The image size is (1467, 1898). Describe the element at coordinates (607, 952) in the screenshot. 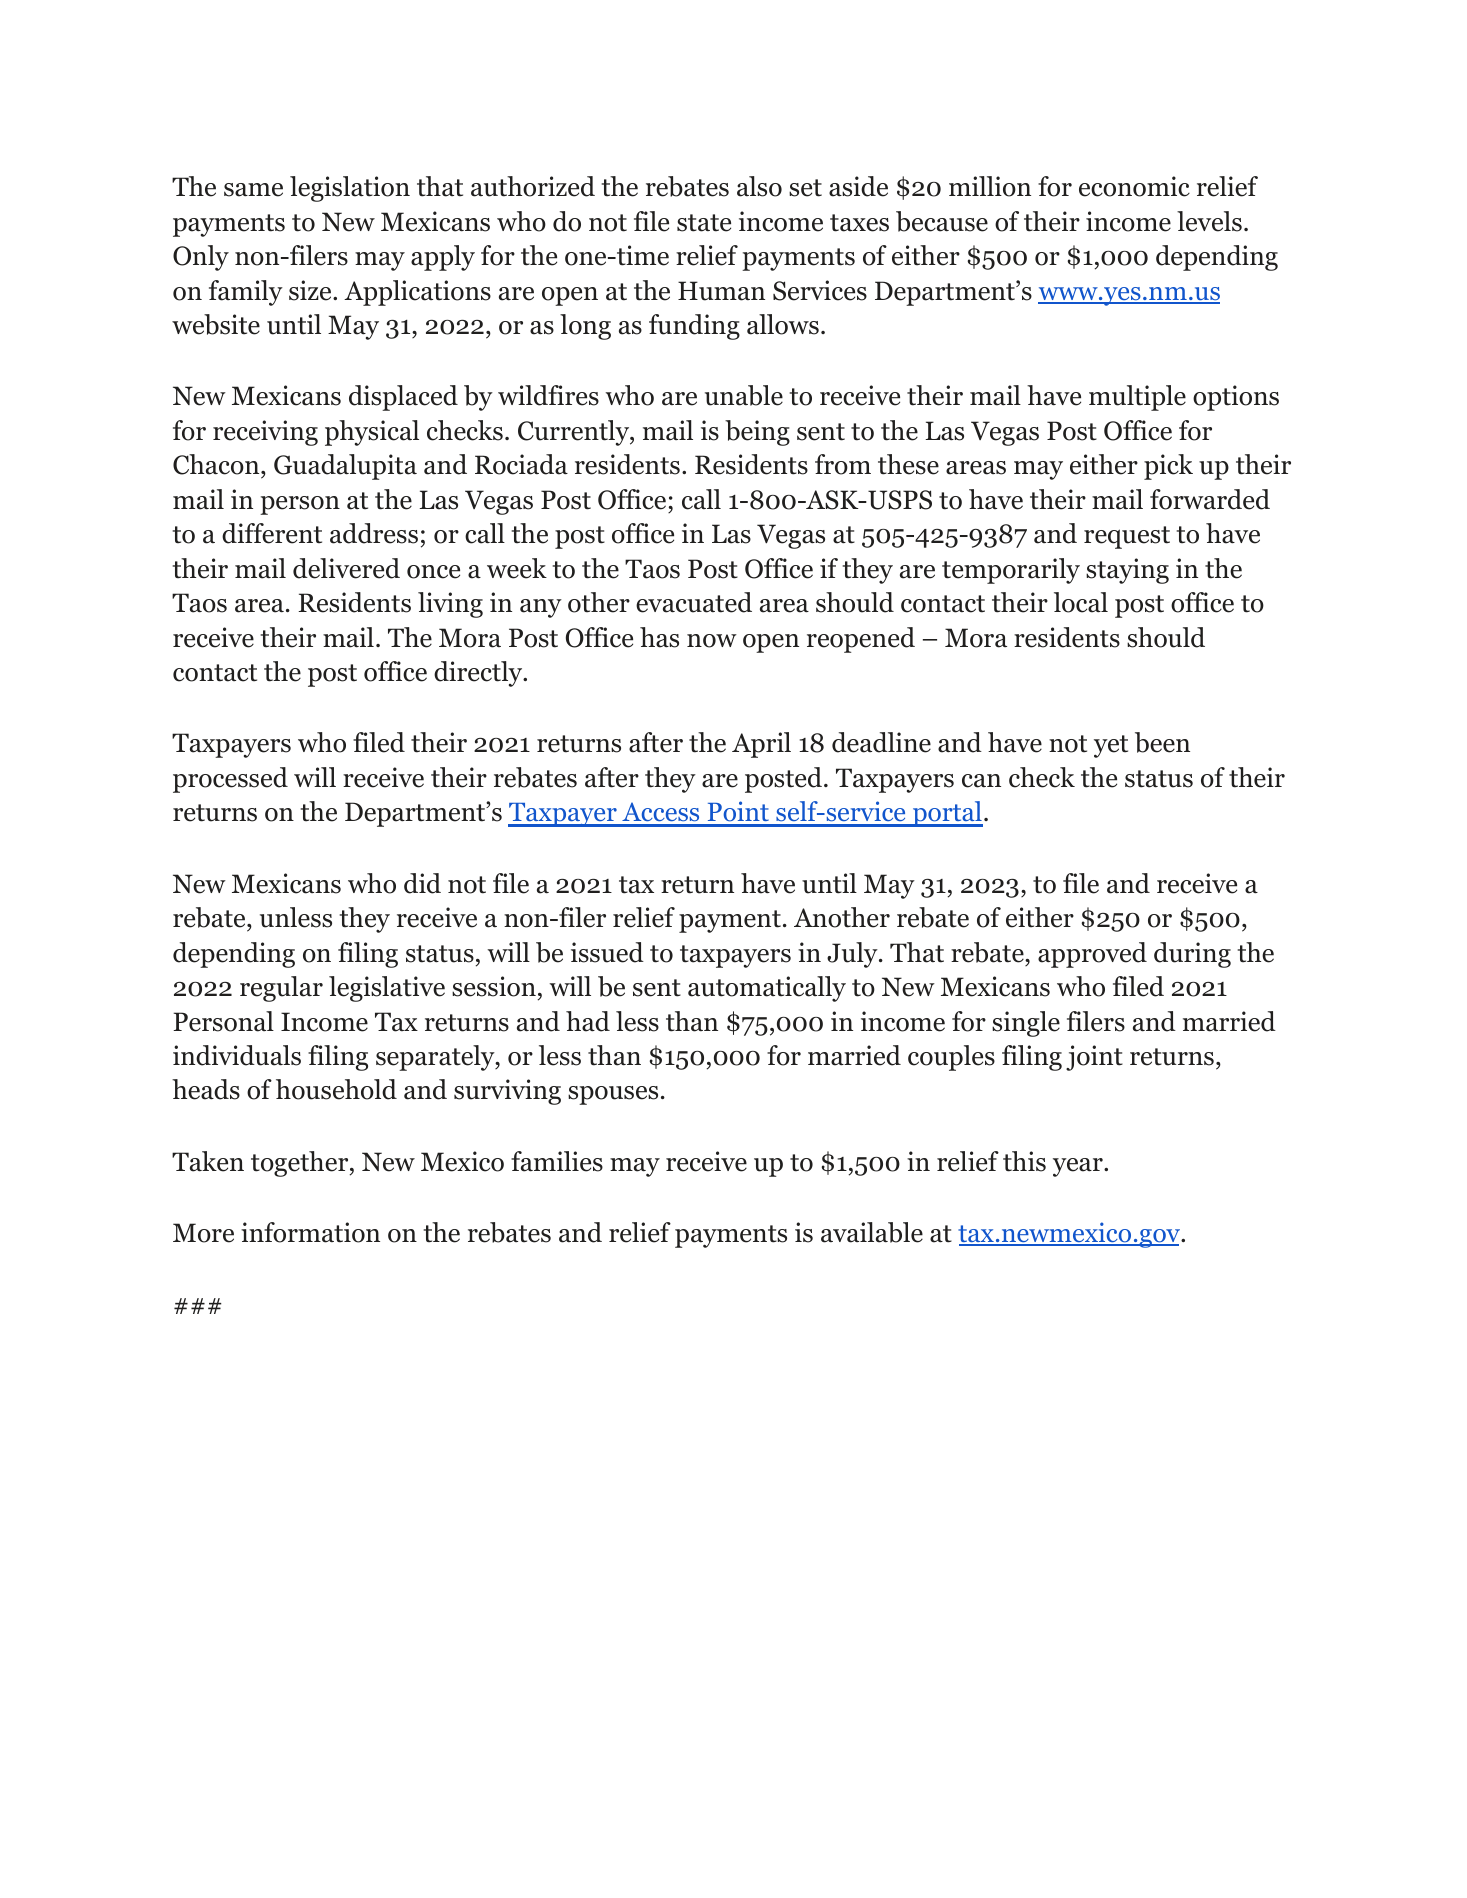

I see `issued` at that location.
